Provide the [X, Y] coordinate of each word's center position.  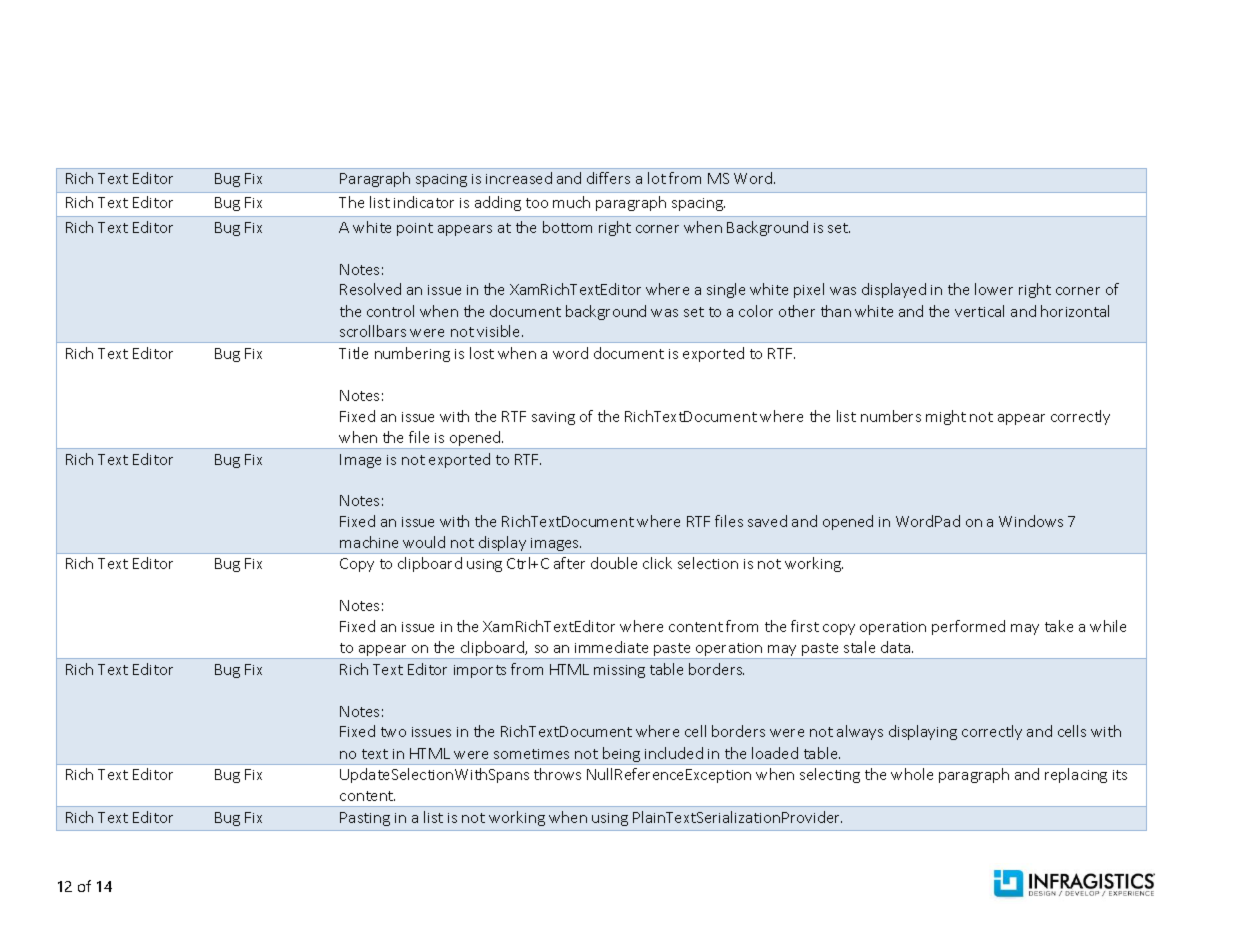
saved [767, 521]
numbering [412, 354]
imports [480, 671]
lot [657, 178]
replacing [1076, 775]
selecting [830, 775]
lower [994, 289]
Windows [1031, 521]
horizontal [1075, 311]
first [805, 626]
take [1059, 626]
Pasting [365, 819]
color [756, 311]
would [424, 542]
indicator [424, 202]
